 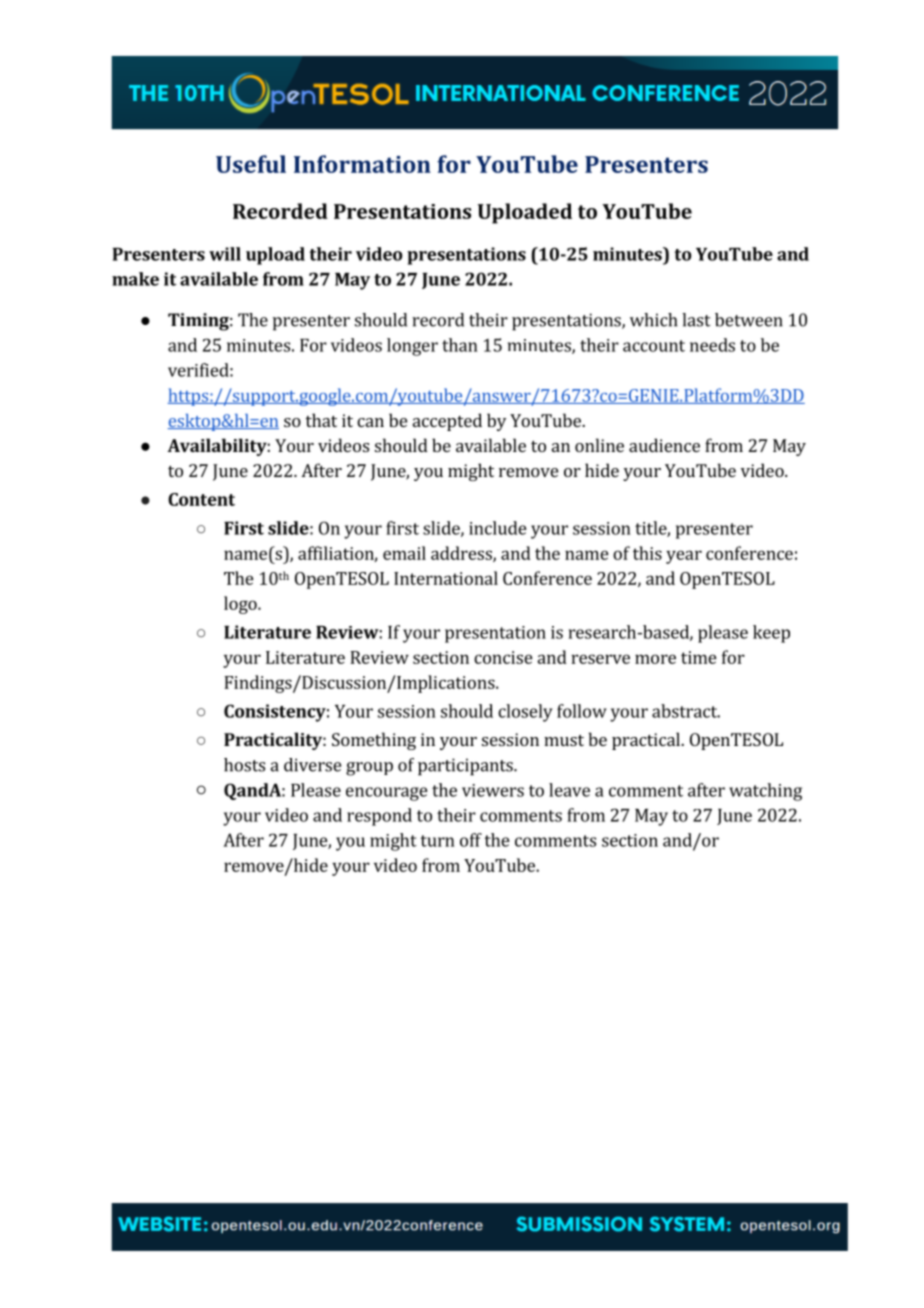 I want to click on hosts, so click(x=244, y=765).
